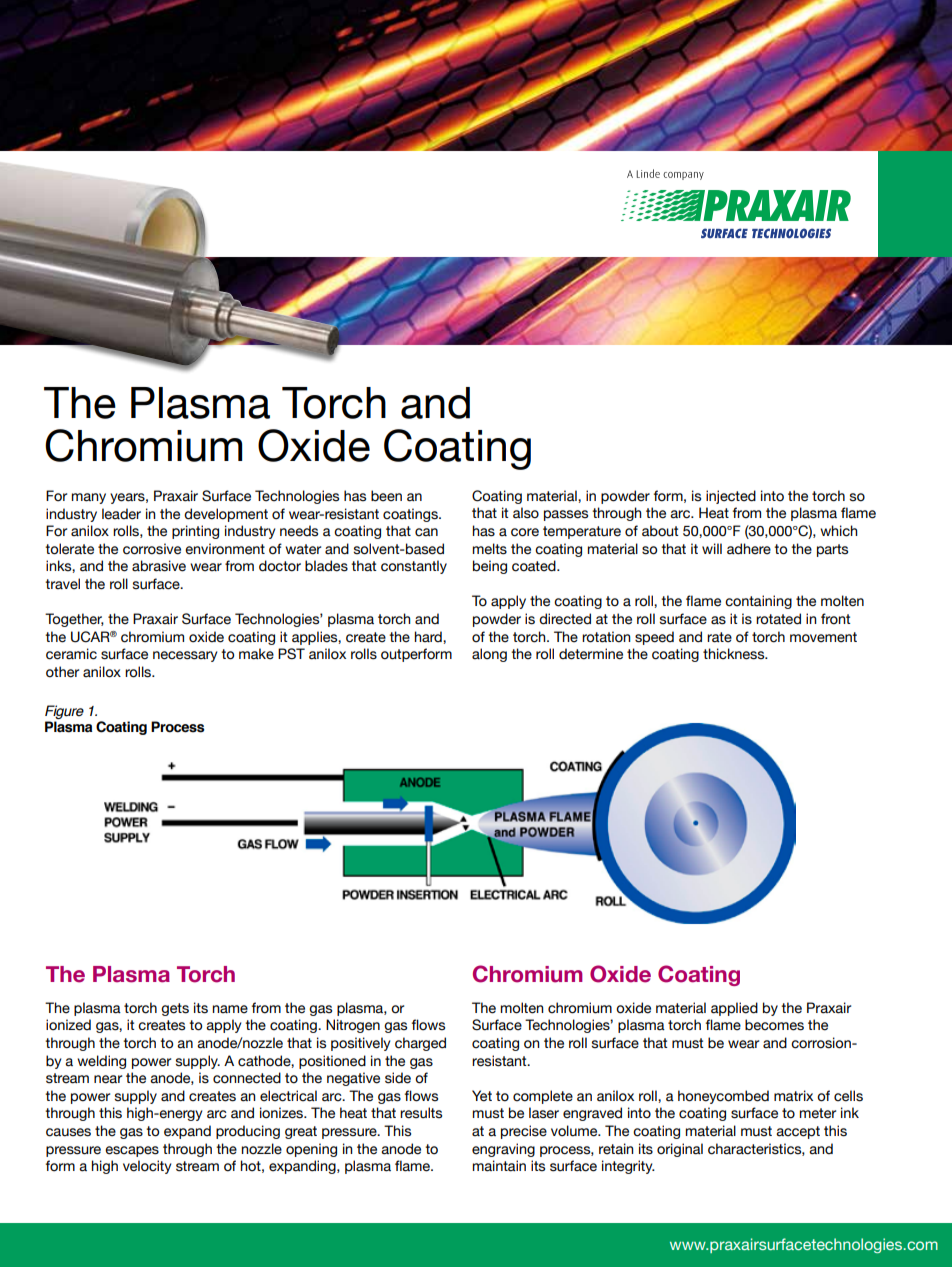 The image size is (952, 1267). I want to click on Figure, so click(64, 713).
